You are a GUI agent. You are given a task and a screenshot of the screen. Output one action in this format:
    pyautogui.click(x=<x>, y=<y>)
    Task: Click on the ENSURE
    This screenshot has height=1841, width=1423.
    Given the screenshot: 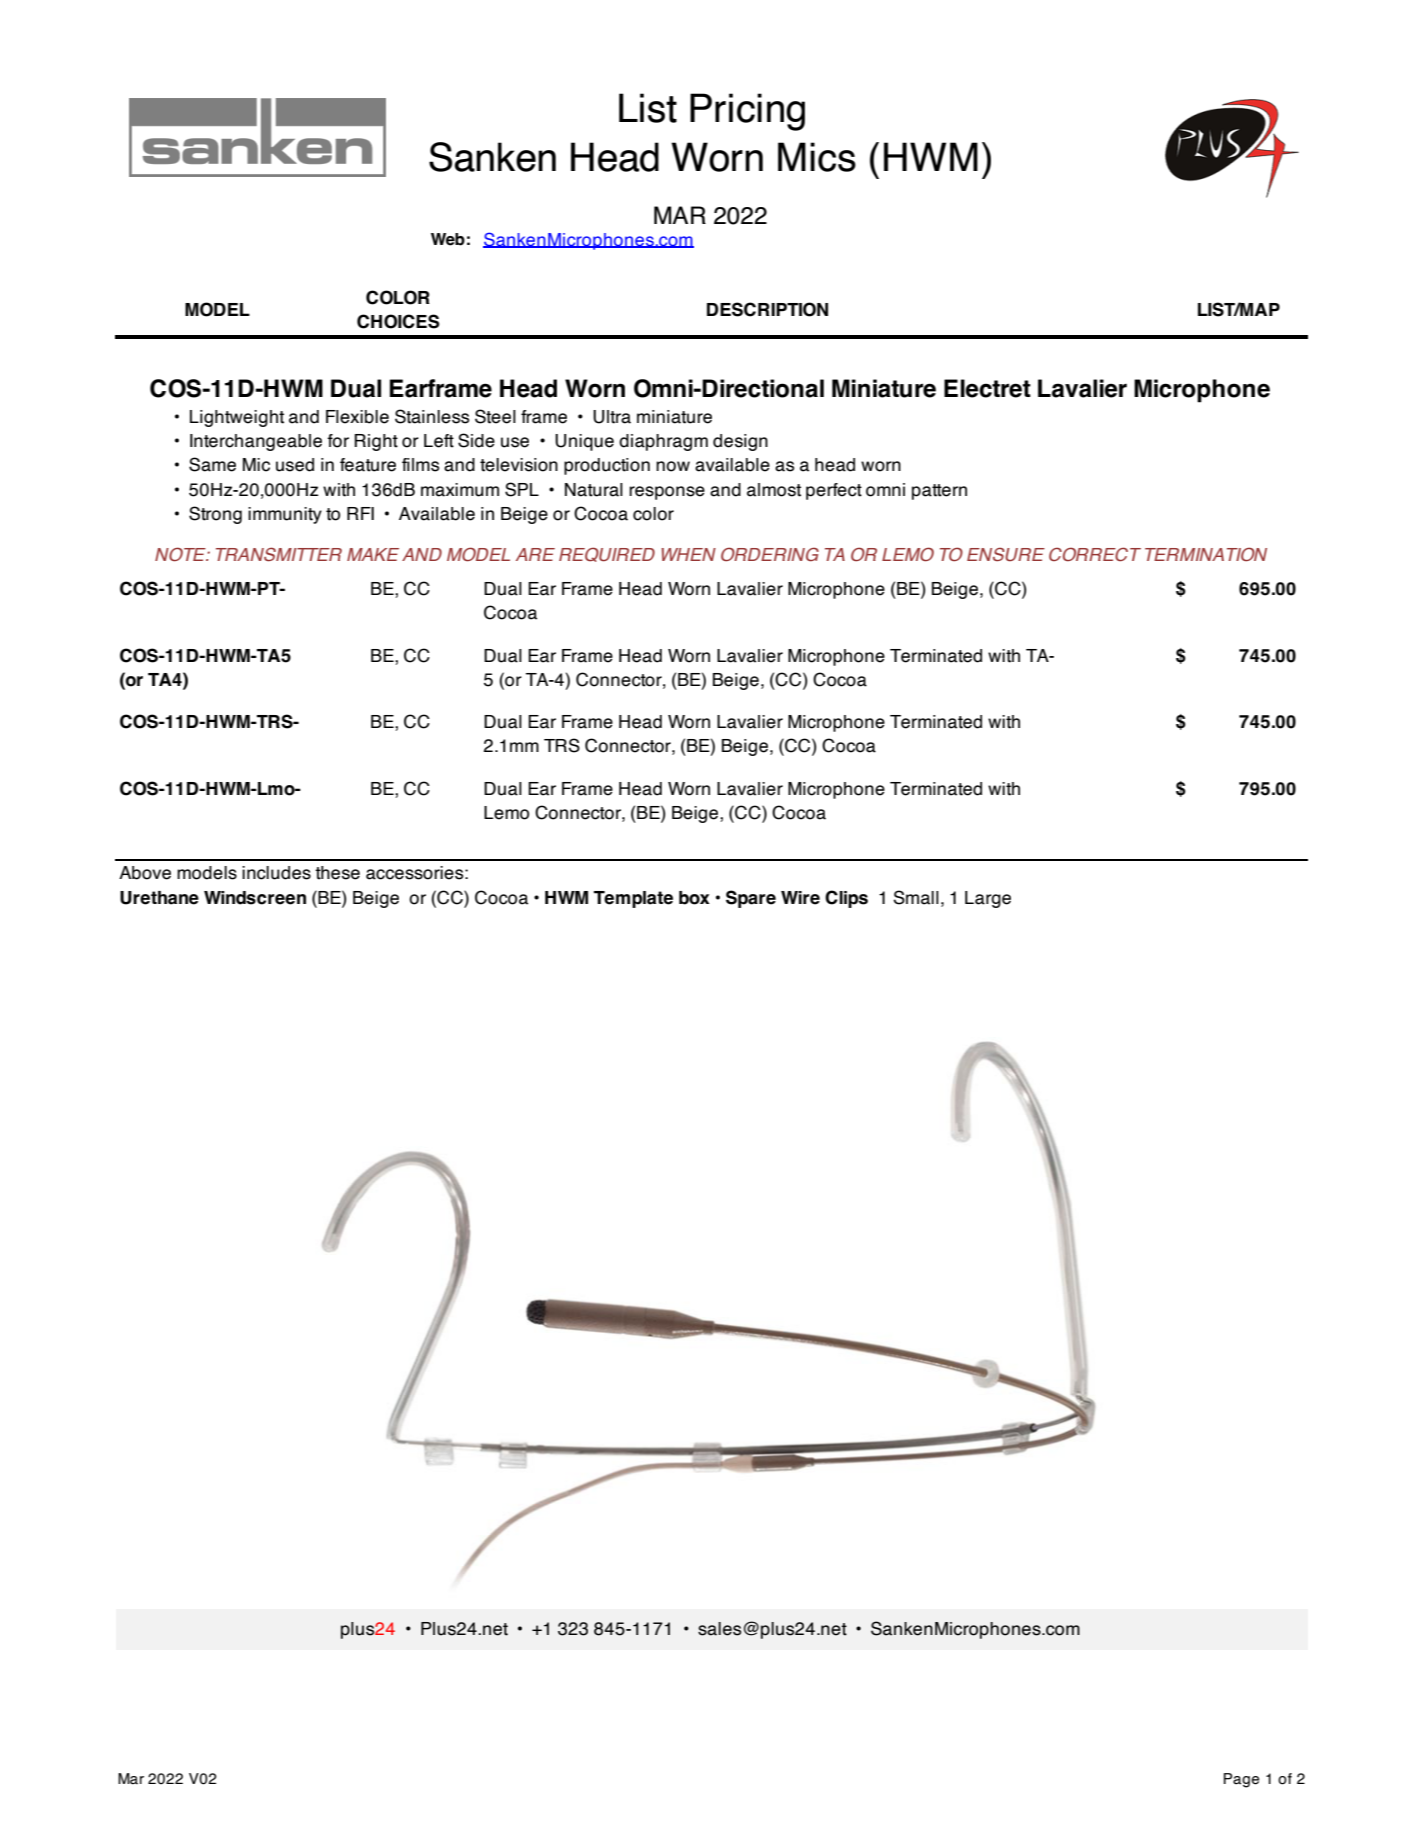 What is the action you would take?
    pyautogui.click(x=1006, y=554)
